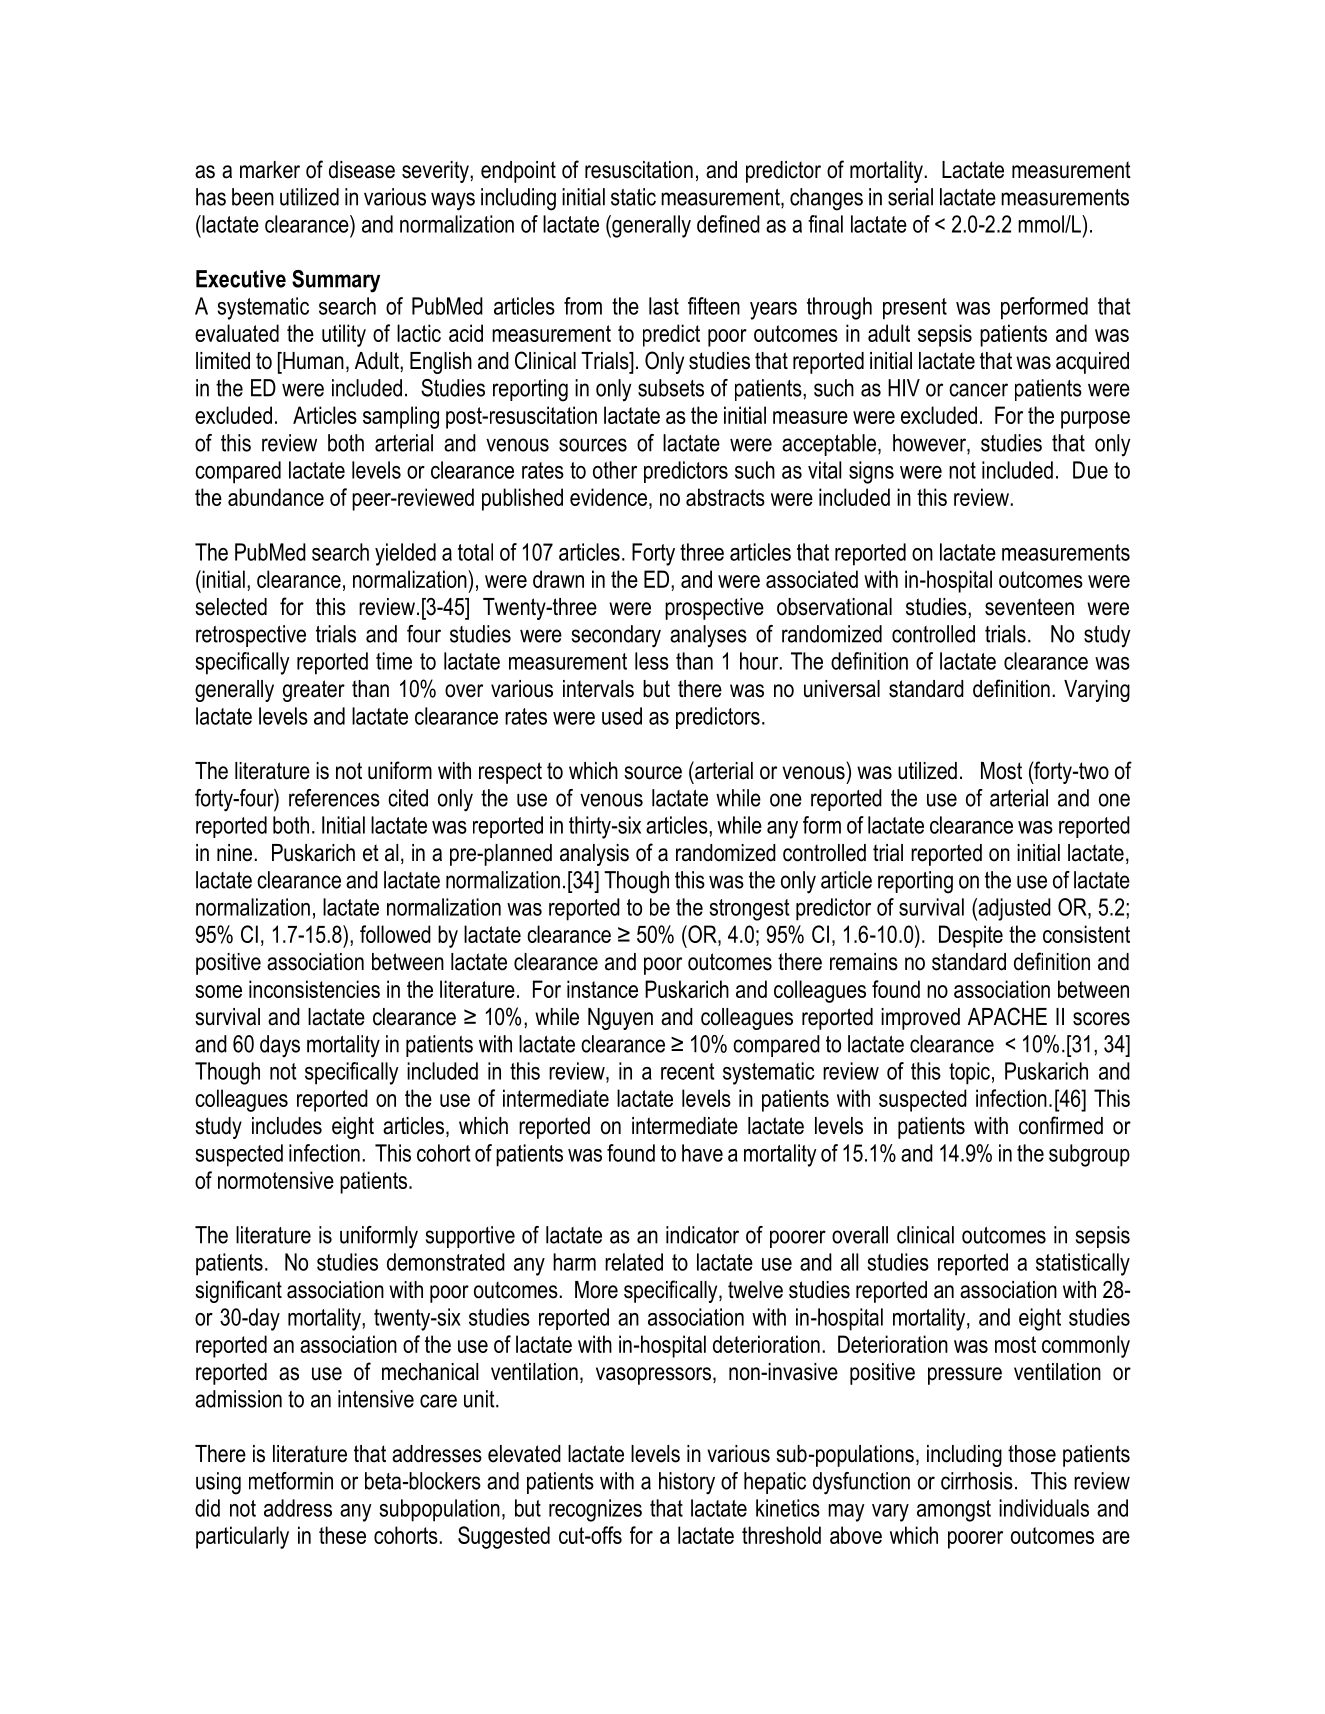  Describe the element at coordinates (342, 1535) in the screenshot. I see `these` at that location.
